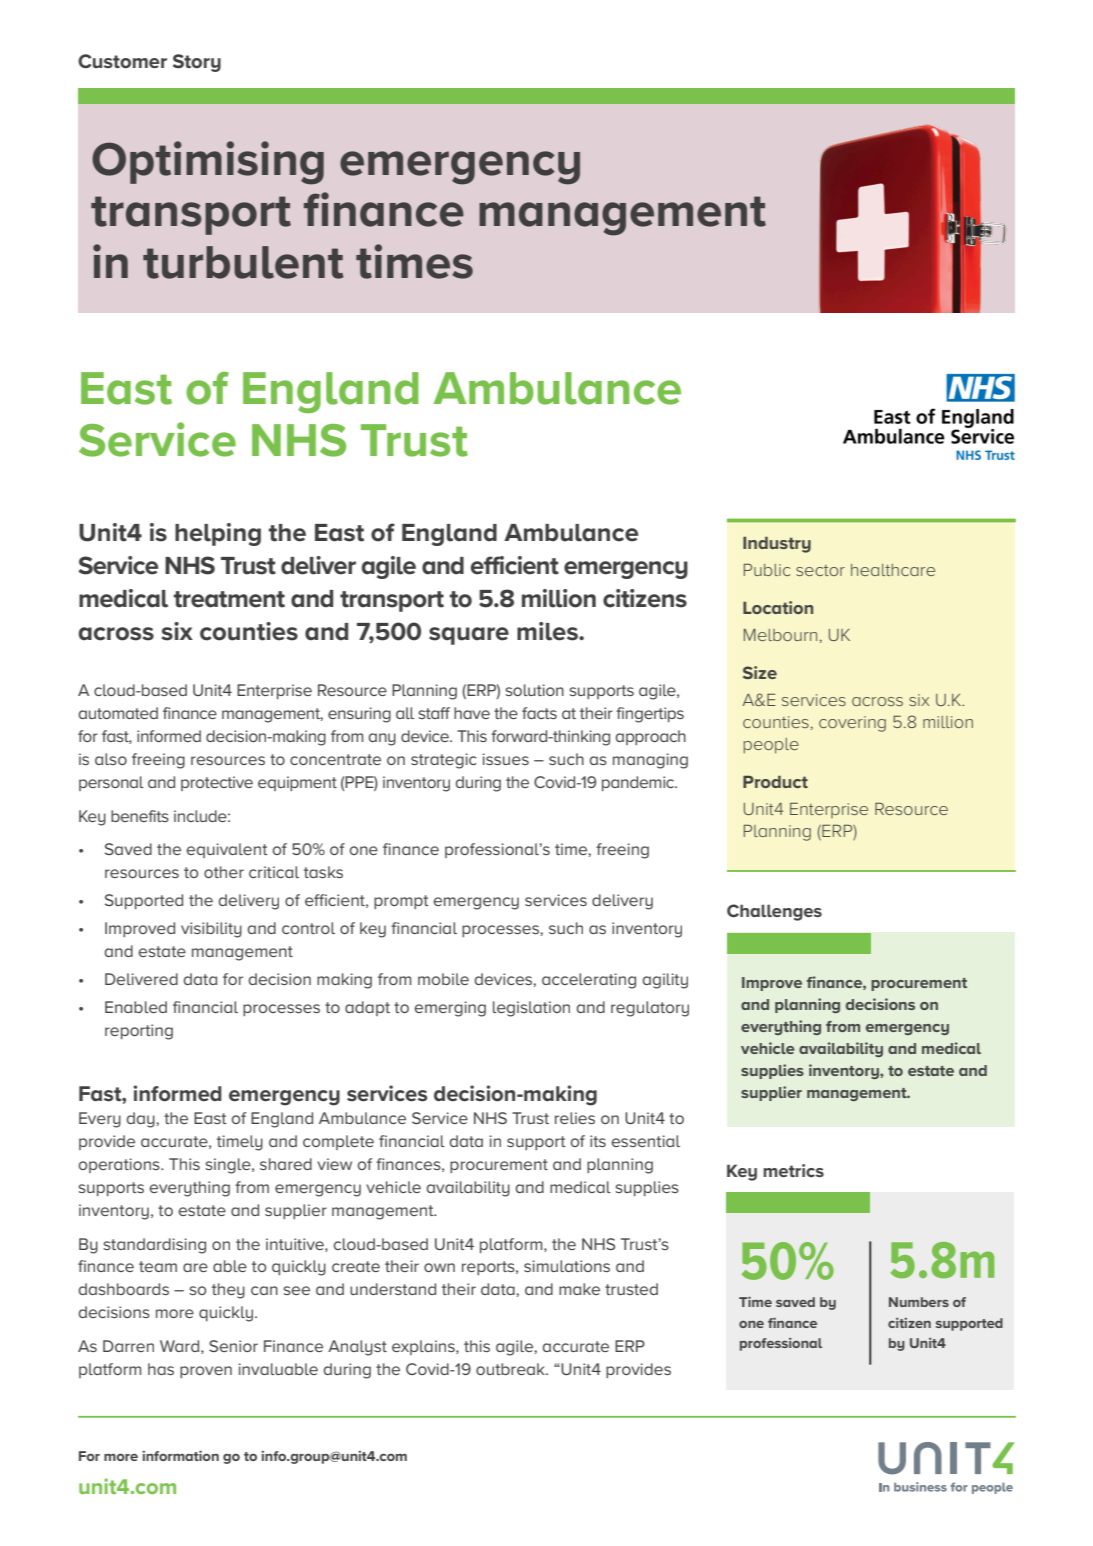 Image resolution: width=1093 pixels, height=1546 pixels. Describe the element at coordinates (208, 163) in the page. I see `Optimising` at that location.
